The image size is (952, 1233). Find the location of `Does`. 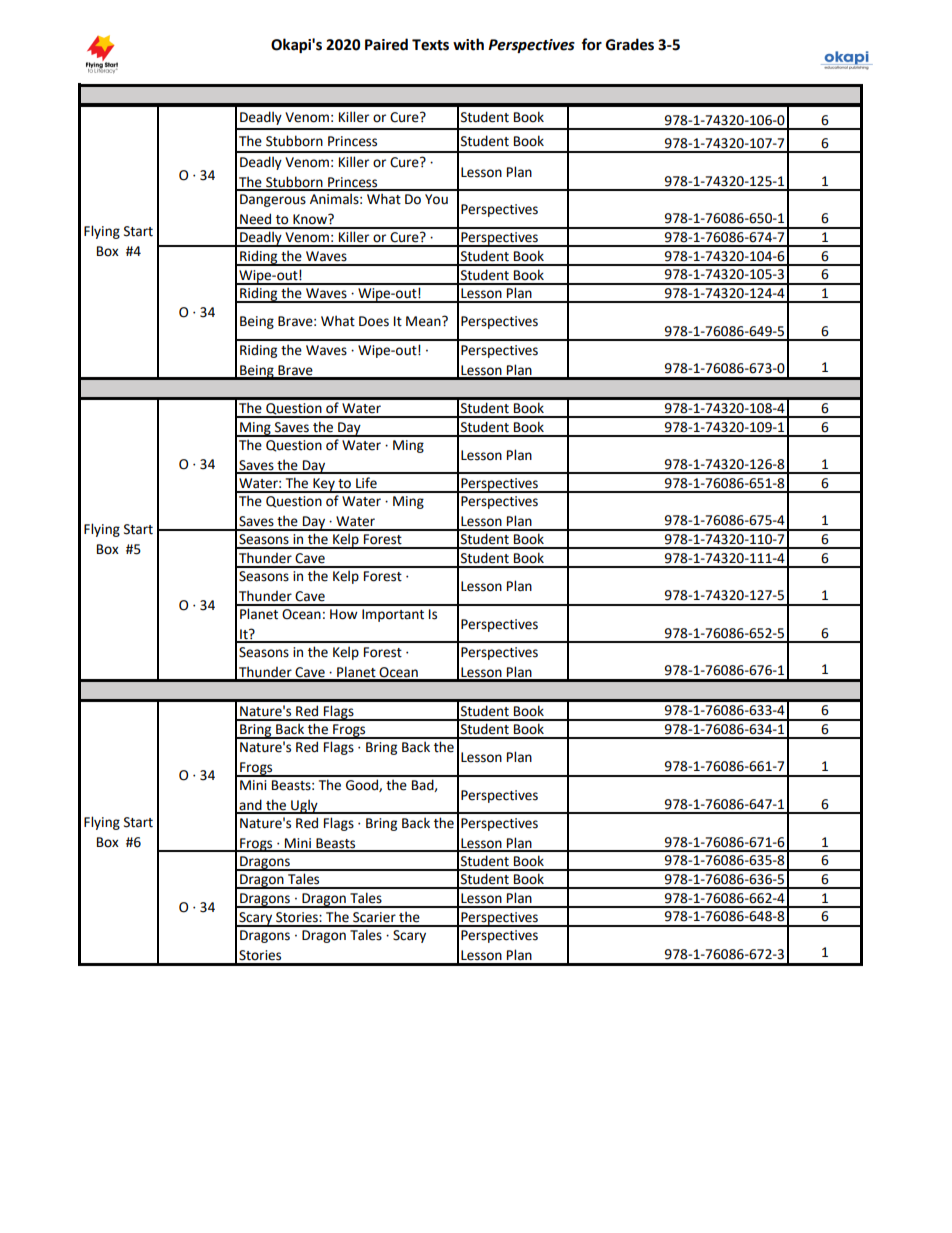

Does is located at coordinates (374, 321).
